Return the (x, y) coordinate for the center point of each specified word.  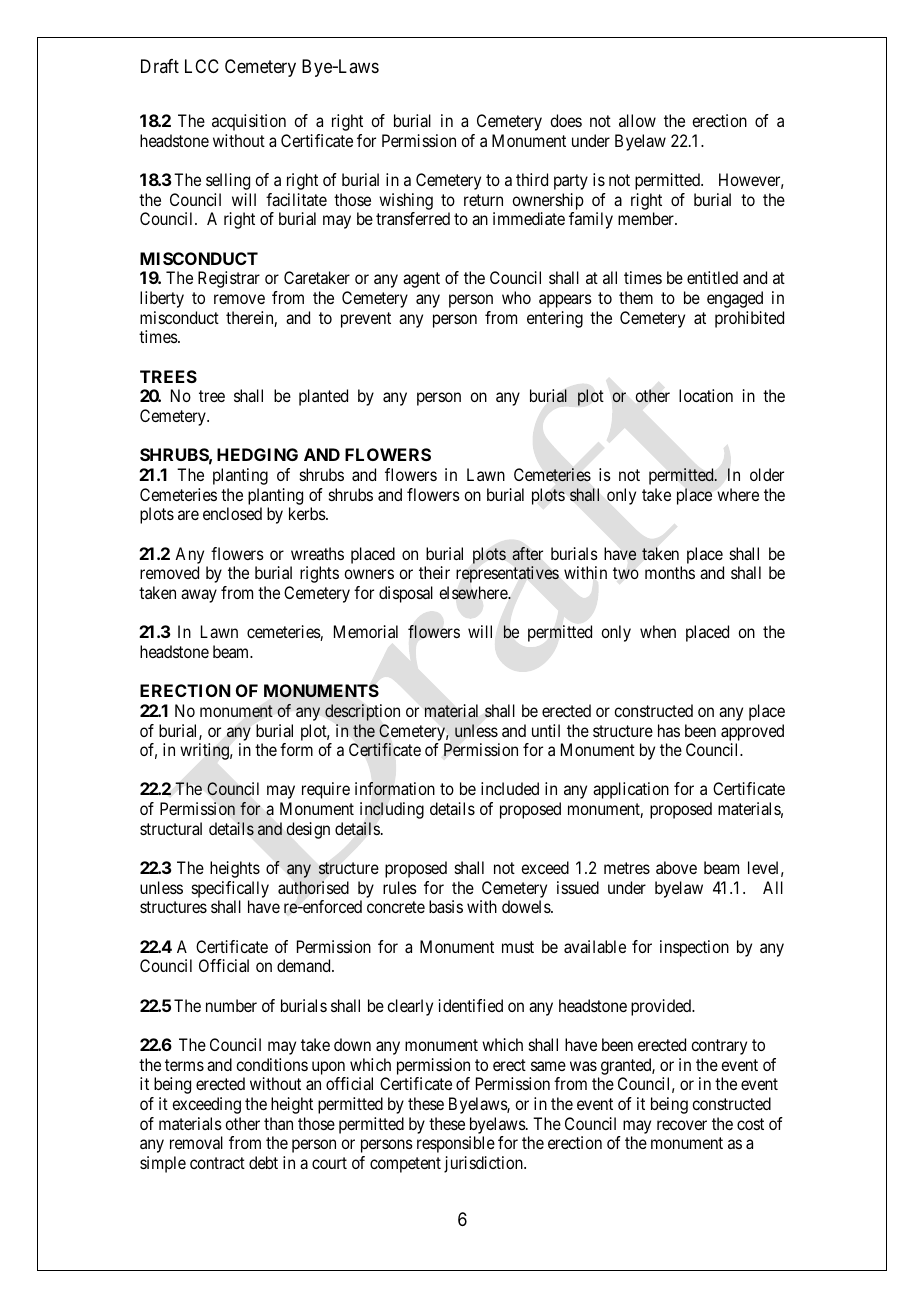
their (434, 572)
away (199, 596)
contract (217, 1163)
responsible (456, 1144)
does (566, 120)
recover (682, 1125)
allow (637, 120)
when (658, 631)
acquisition (249, 122)
